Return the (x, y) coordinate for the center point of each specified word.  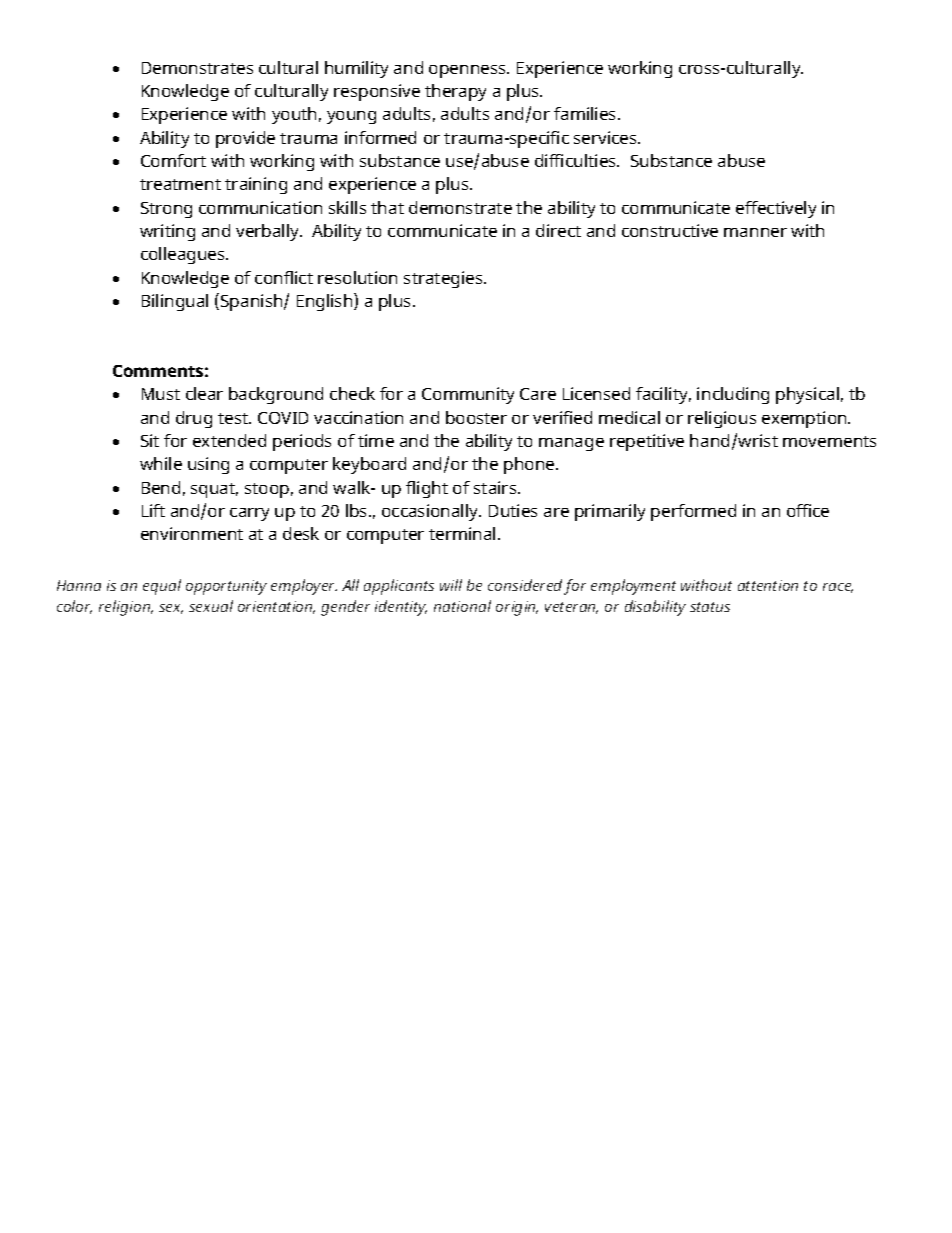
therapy (455, 92)
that (387, 207)
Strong (166, 210)
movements (829, 441)
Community (468, 395)
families (586, 113)
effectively (776, 209)
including (733, 395)
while (161, 463)
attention (768, 585)
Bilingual (175, 302)
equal (162, 587)
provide (245, 139)
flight (427, 489)
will (451, 585)
